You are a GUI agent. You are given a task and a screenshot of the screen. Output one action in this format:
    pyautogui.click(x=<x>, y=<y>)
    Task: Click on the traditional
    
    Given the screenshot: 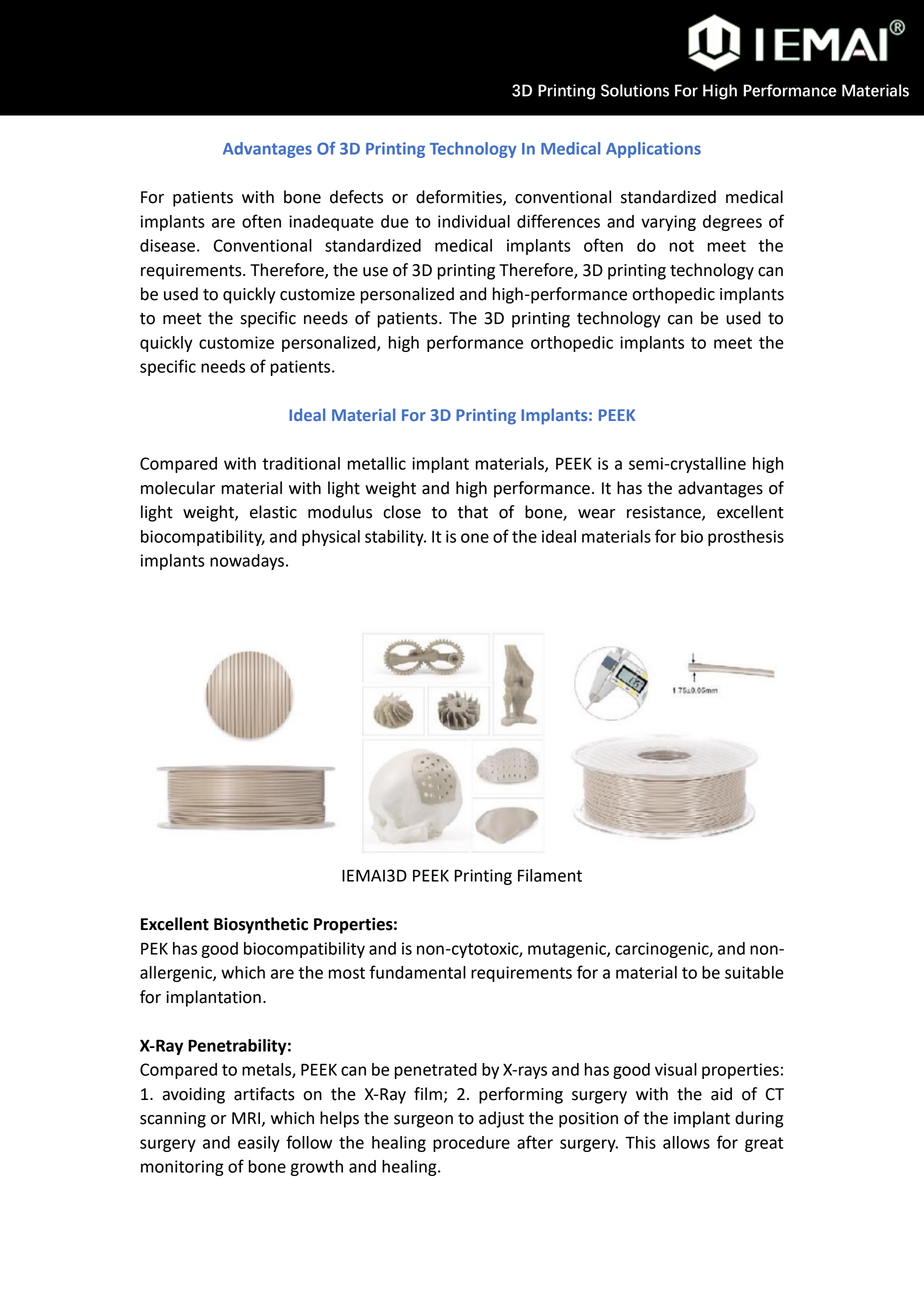 What is the action you would take?
    pyautogui.click(x=301, y=463)
